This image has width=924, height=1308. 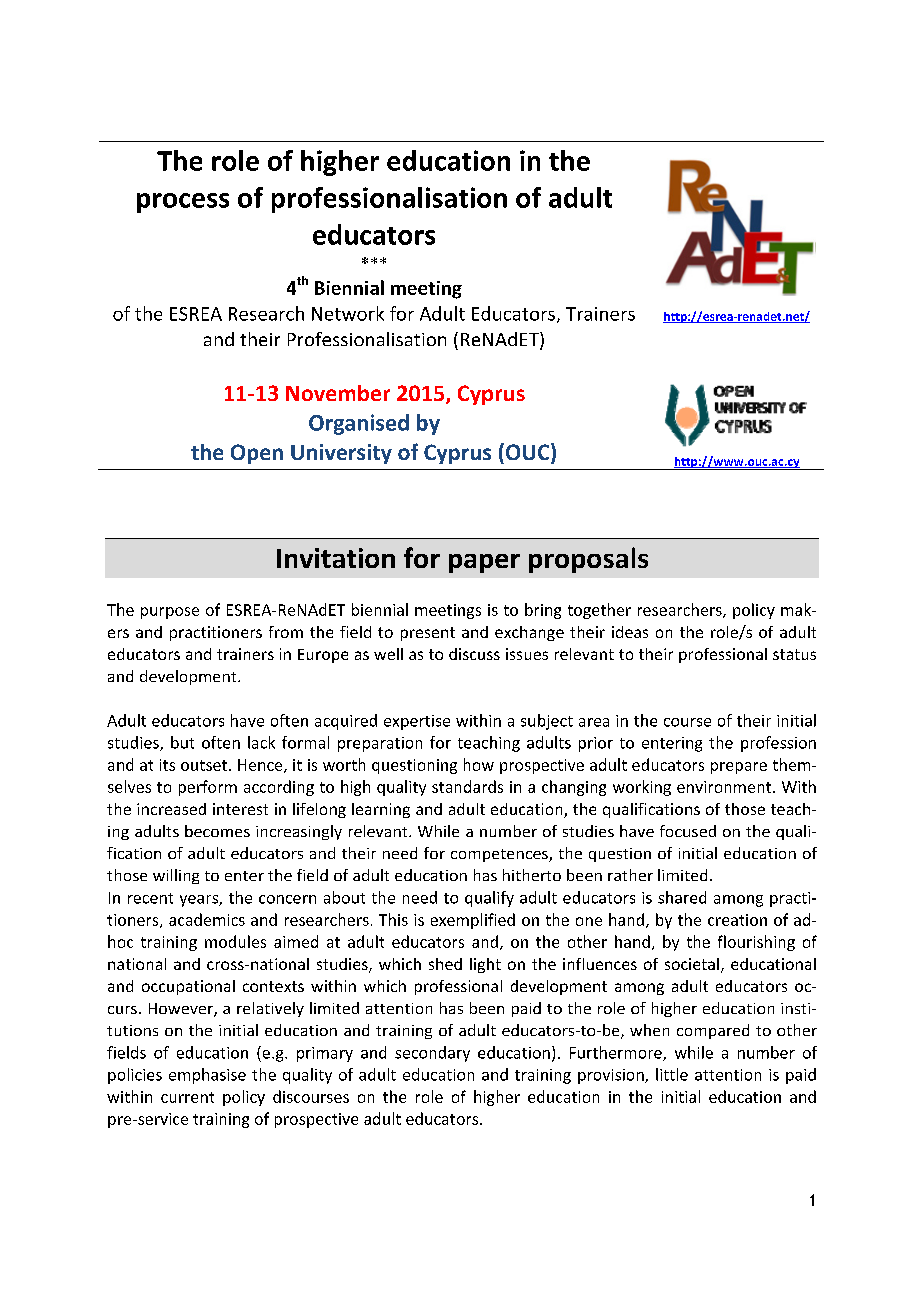 What do you see at coordinates (348, 313) in the image?
I see `Network` at bounding box center [348, 313].
